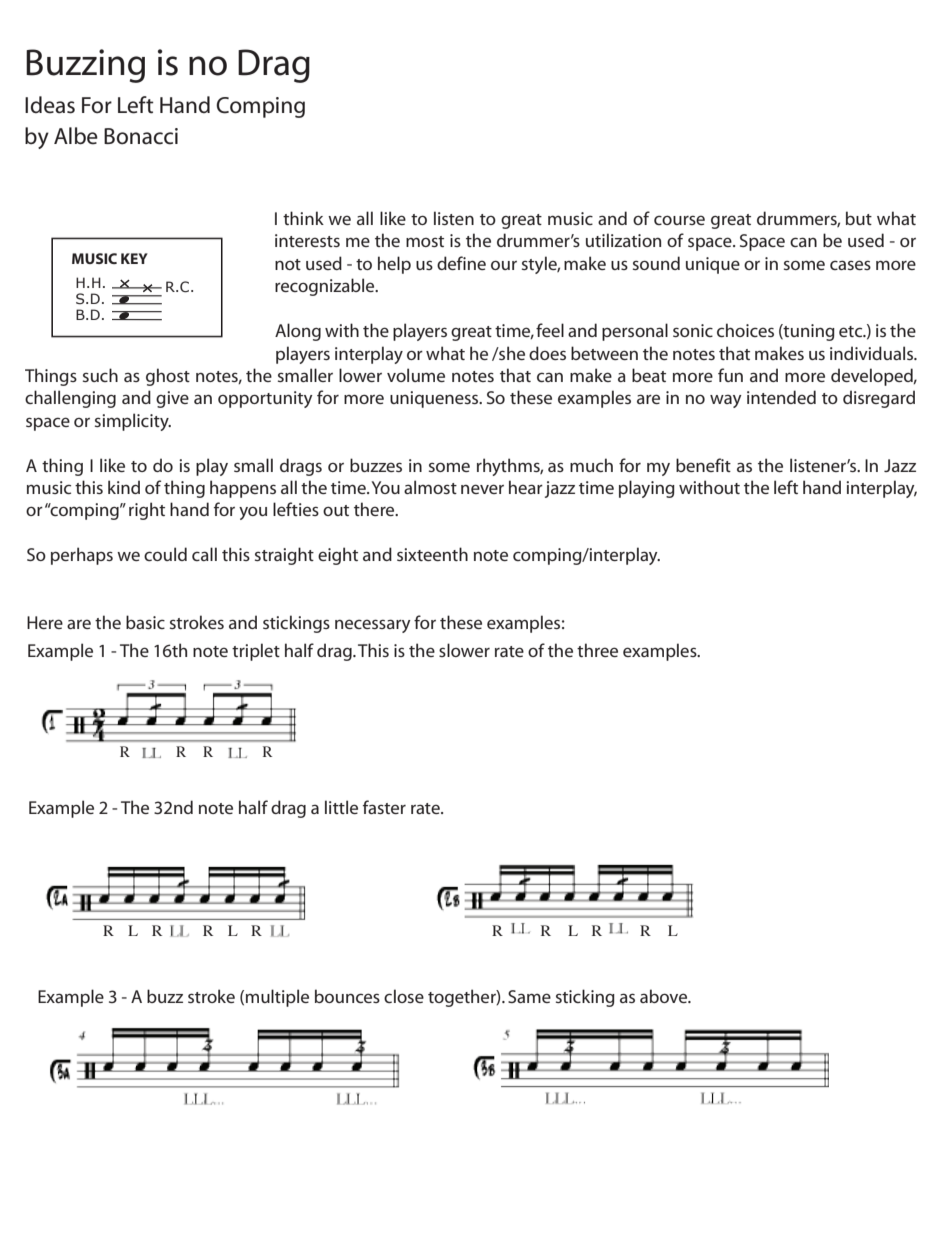 Image resolution: width=952 pixels, height=1233 pixels. I want to click on think, so click(303, 218).
